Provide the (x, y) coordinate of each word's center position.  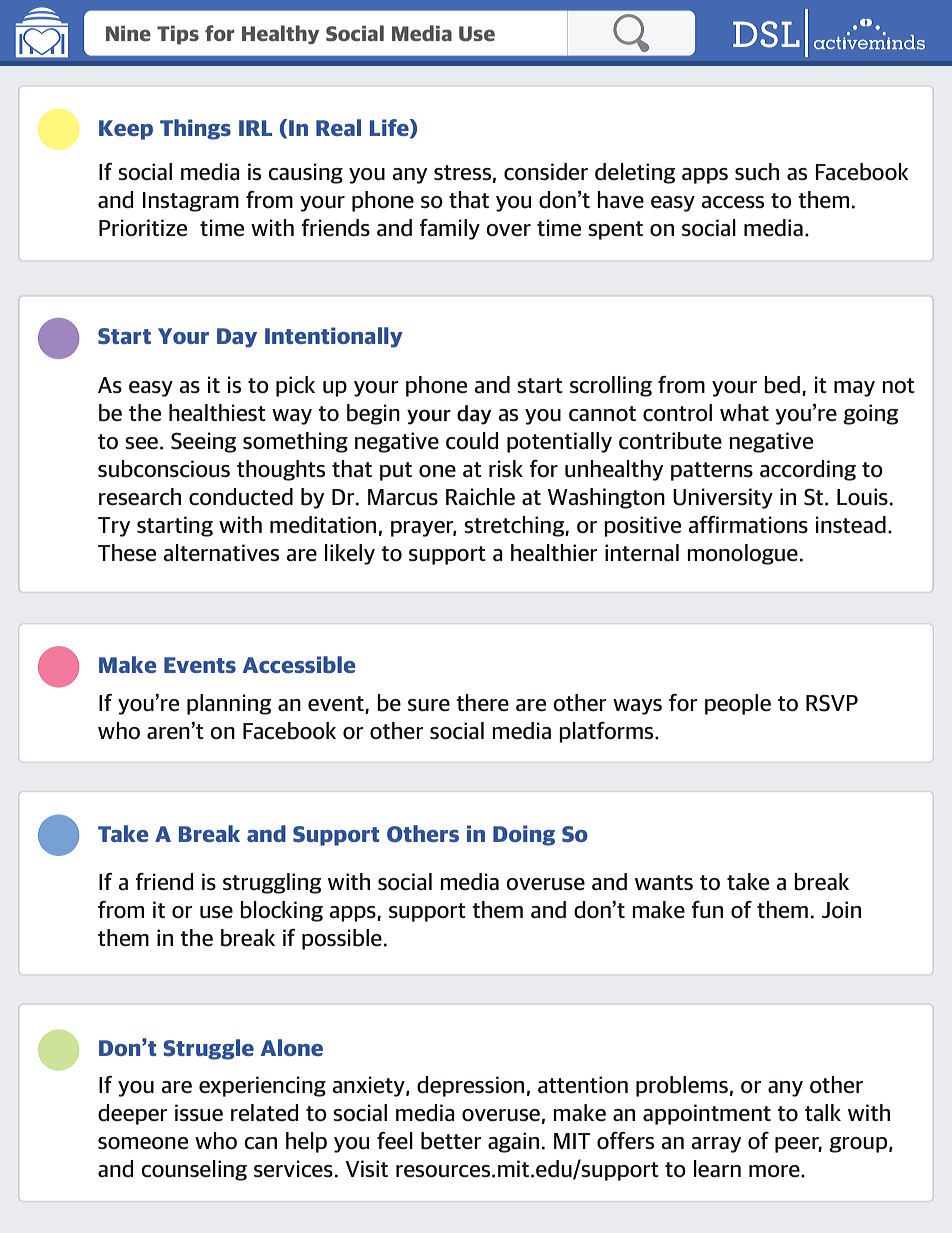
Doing (524, 835)
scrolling (611, 386)
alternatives (221, 553)
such (757, 172)
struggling (272, 883)
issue (199, 1113)
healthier (554, 553)
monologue (742, 554)
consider (546, 172)
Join (841, 910)
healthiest (217, 413)
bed (782, 385)
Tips (178, 35)
